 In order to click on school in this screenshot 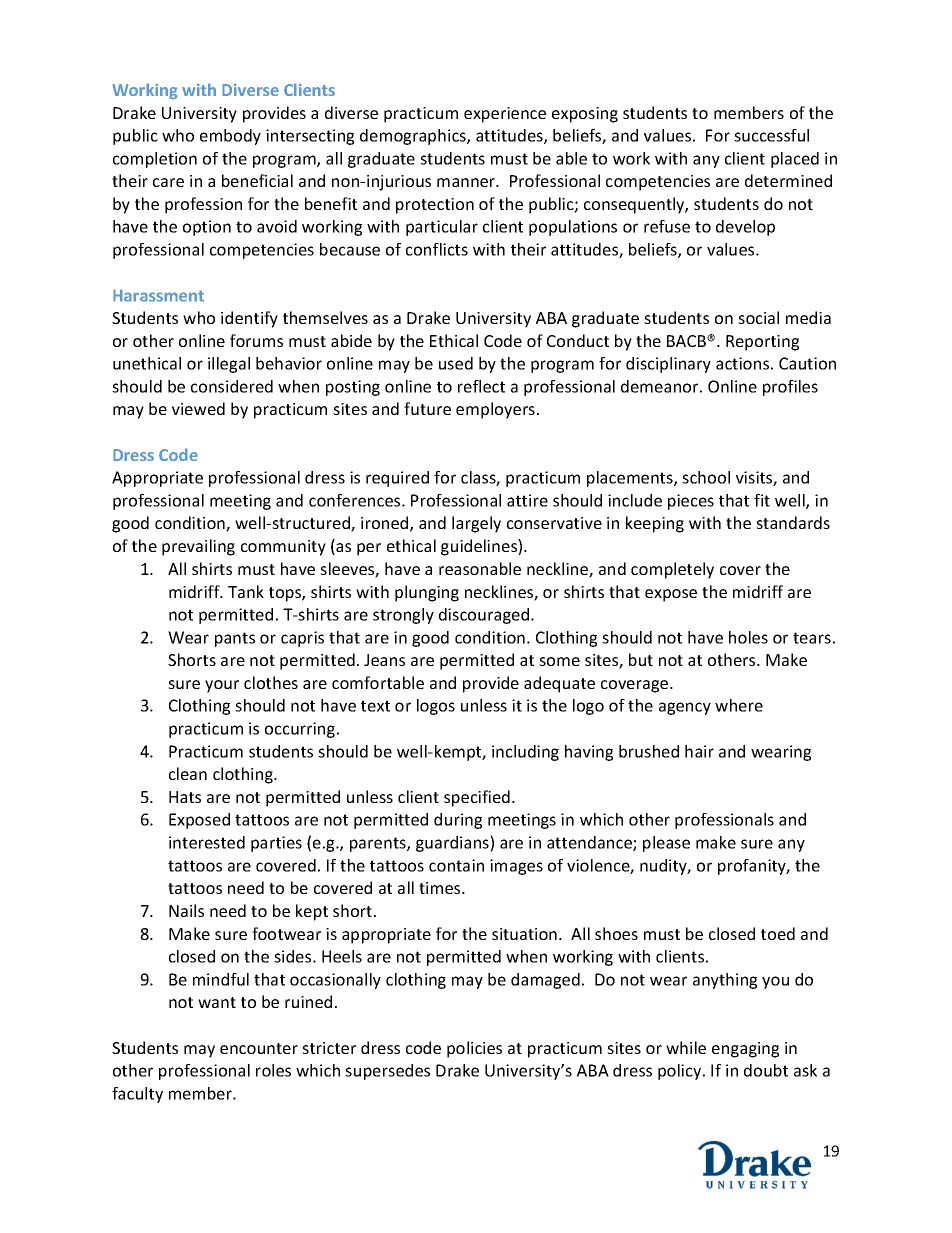, I will do `click(706, 477)`.
